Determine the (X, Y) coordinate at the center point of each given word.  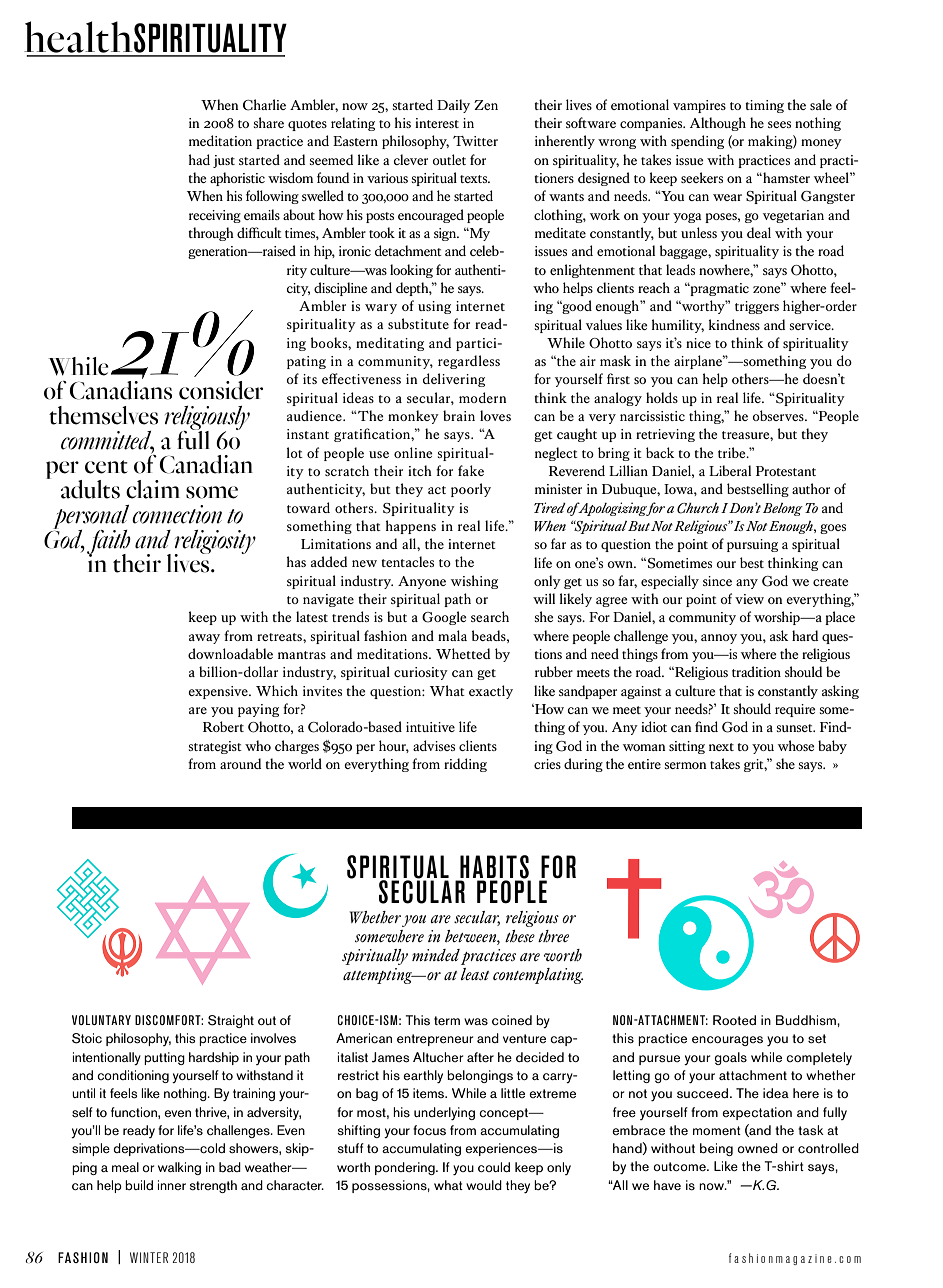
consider (221, 390)
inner (172, 1185)
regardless (469, 362)
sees (779, 124)
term (447, 1020)
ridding (465, 765)
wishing (474, 582)
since (717, 581)
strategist (215, 747)
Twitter (475, 141)
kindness (734, 324)
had (199, 159)
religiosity (215, 543)
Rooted (734, 1020)
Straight (231, 1021)
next (721, 747)
